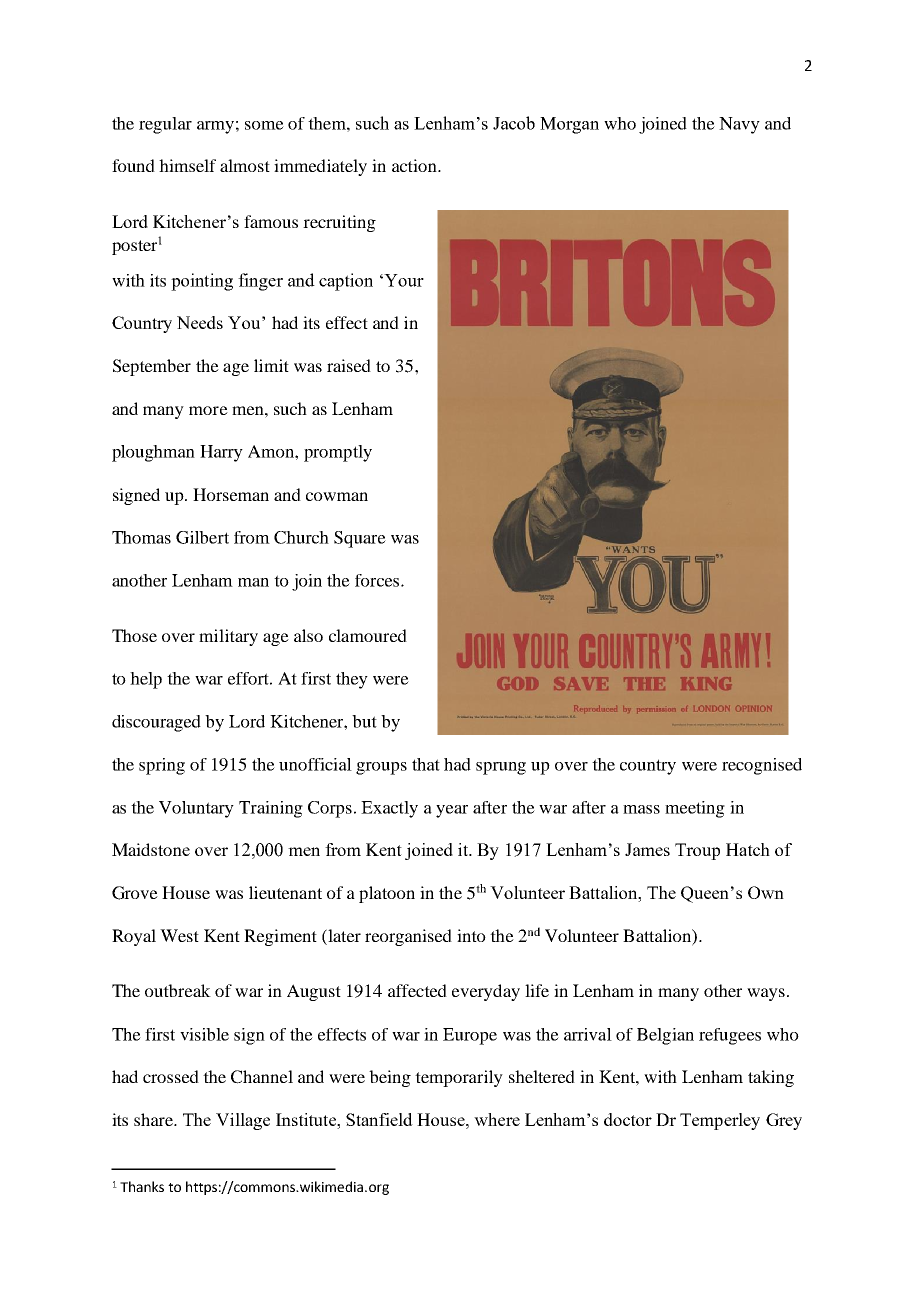 This screenshot has width=924, height=1308. What do you see at coordinates (497, 1119) in the screenshot?
I see `where` at bounding box center [497, 1119].
